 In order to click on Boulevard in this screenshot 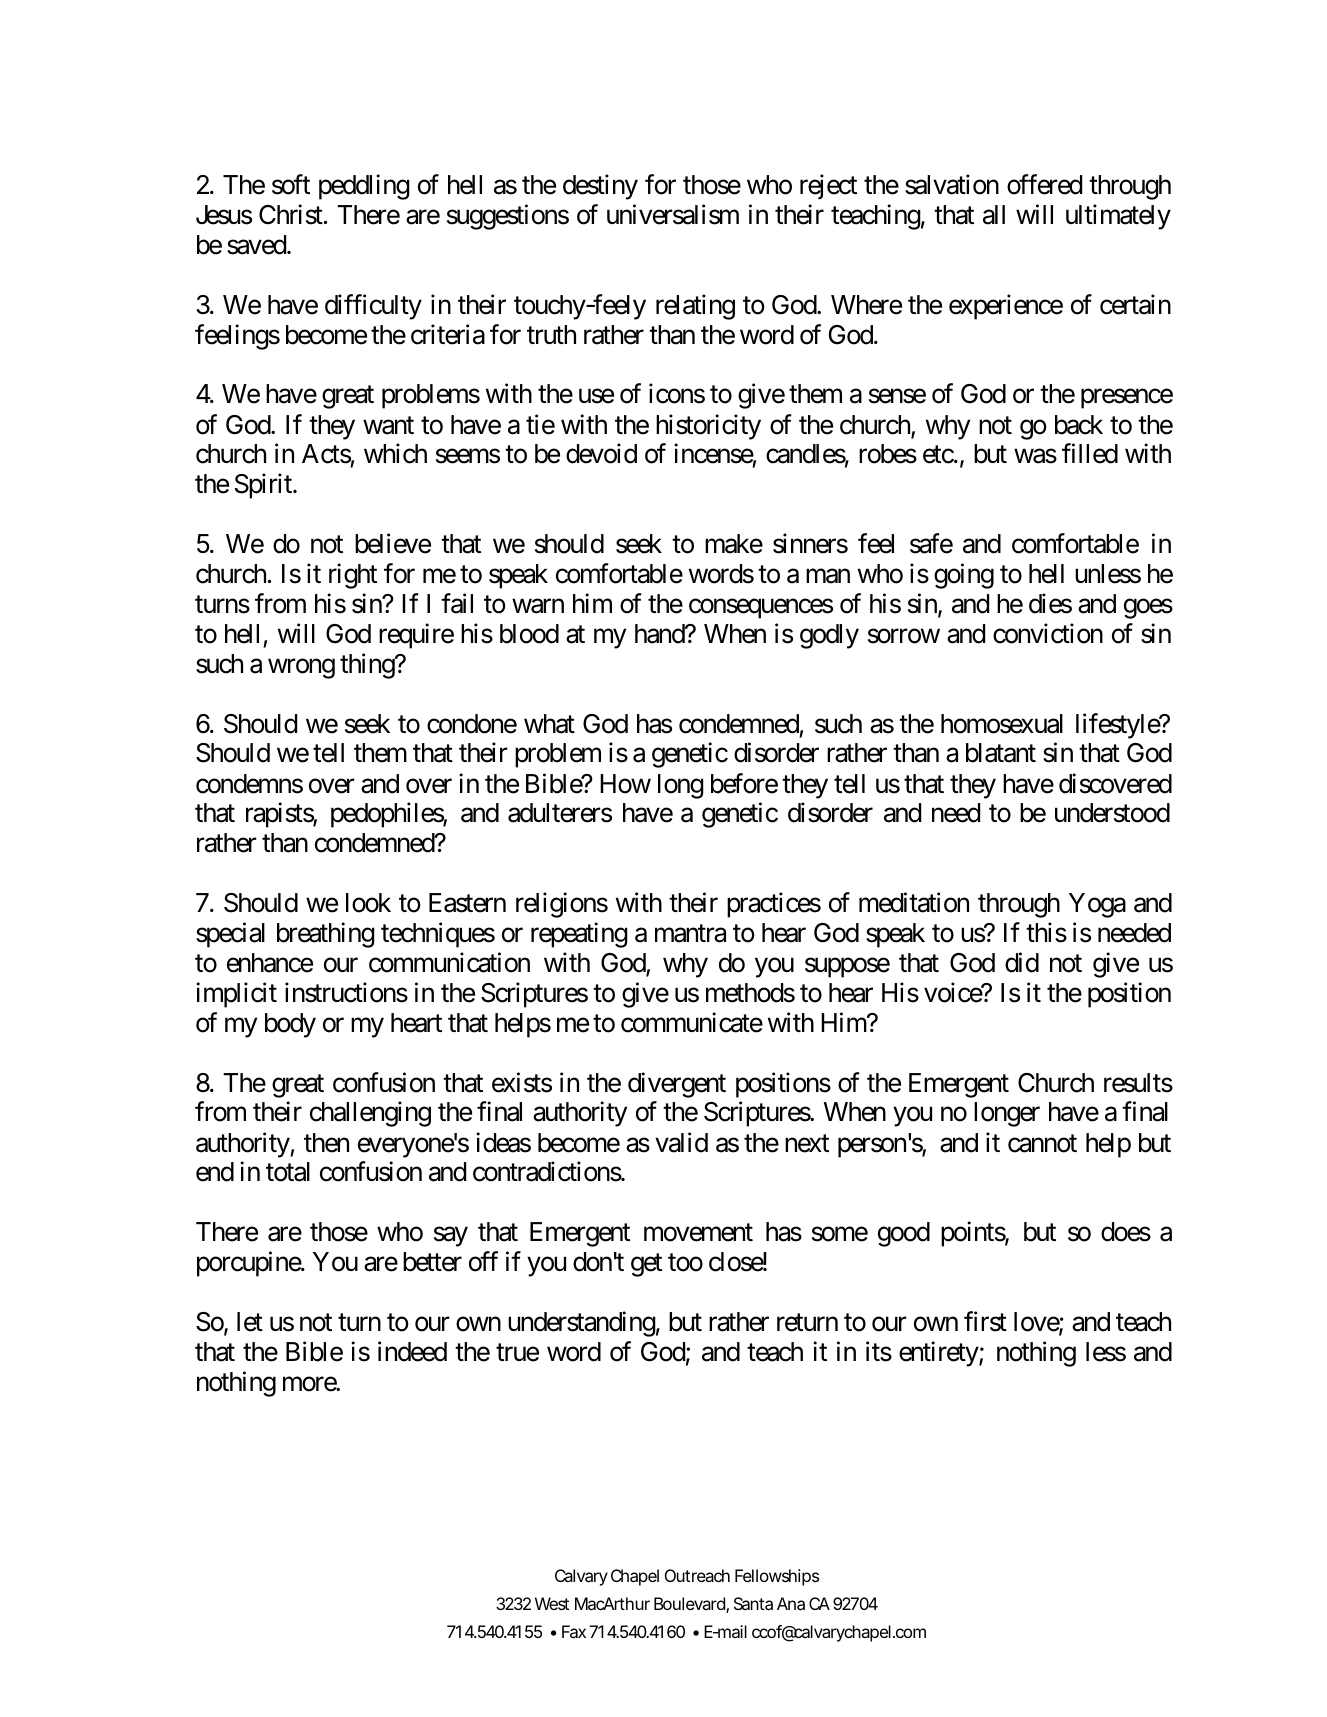, I will do `click(690, 1605)`.
